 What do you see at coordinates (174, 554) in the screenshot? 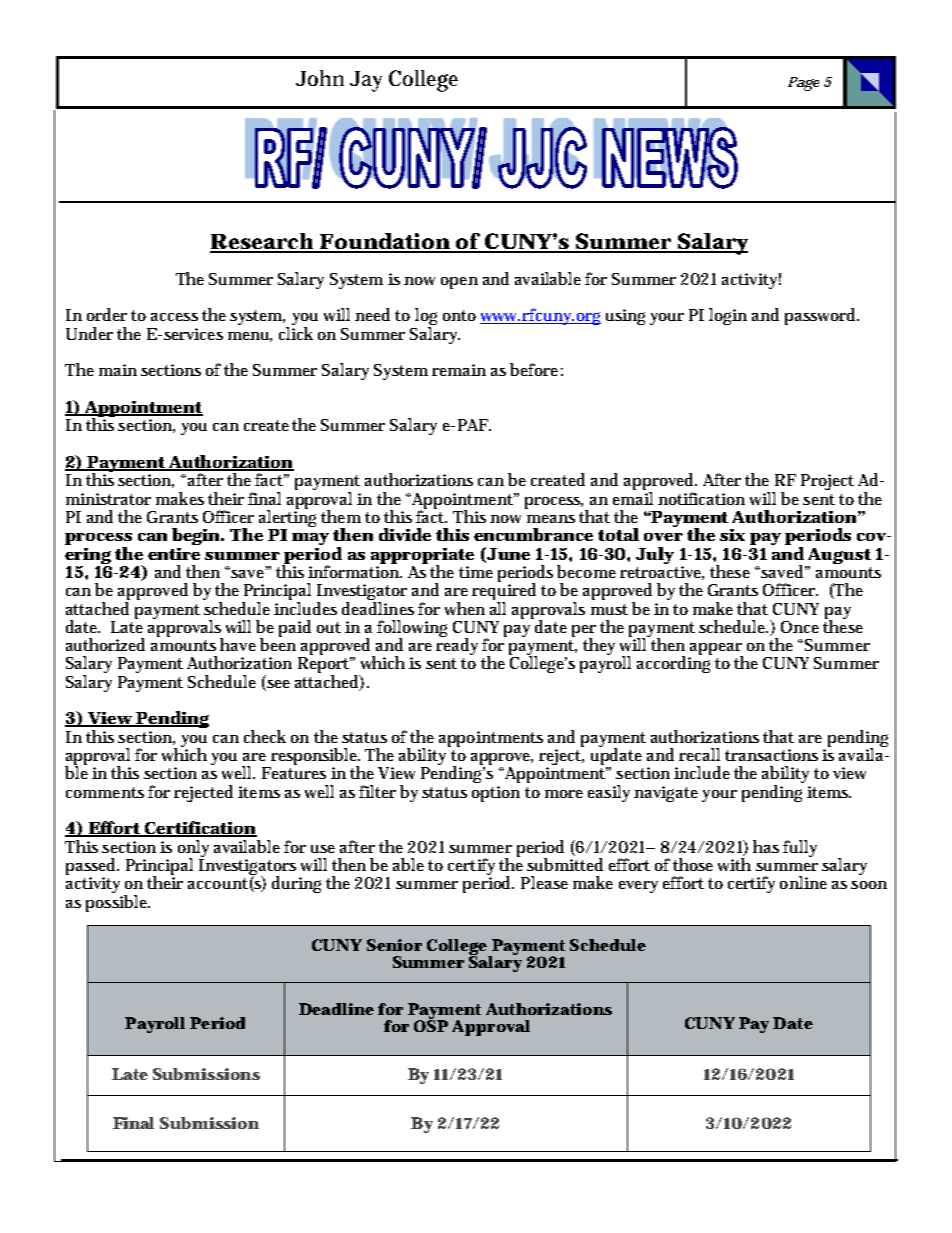
I see `entire` at bounding box center [174, 554].
